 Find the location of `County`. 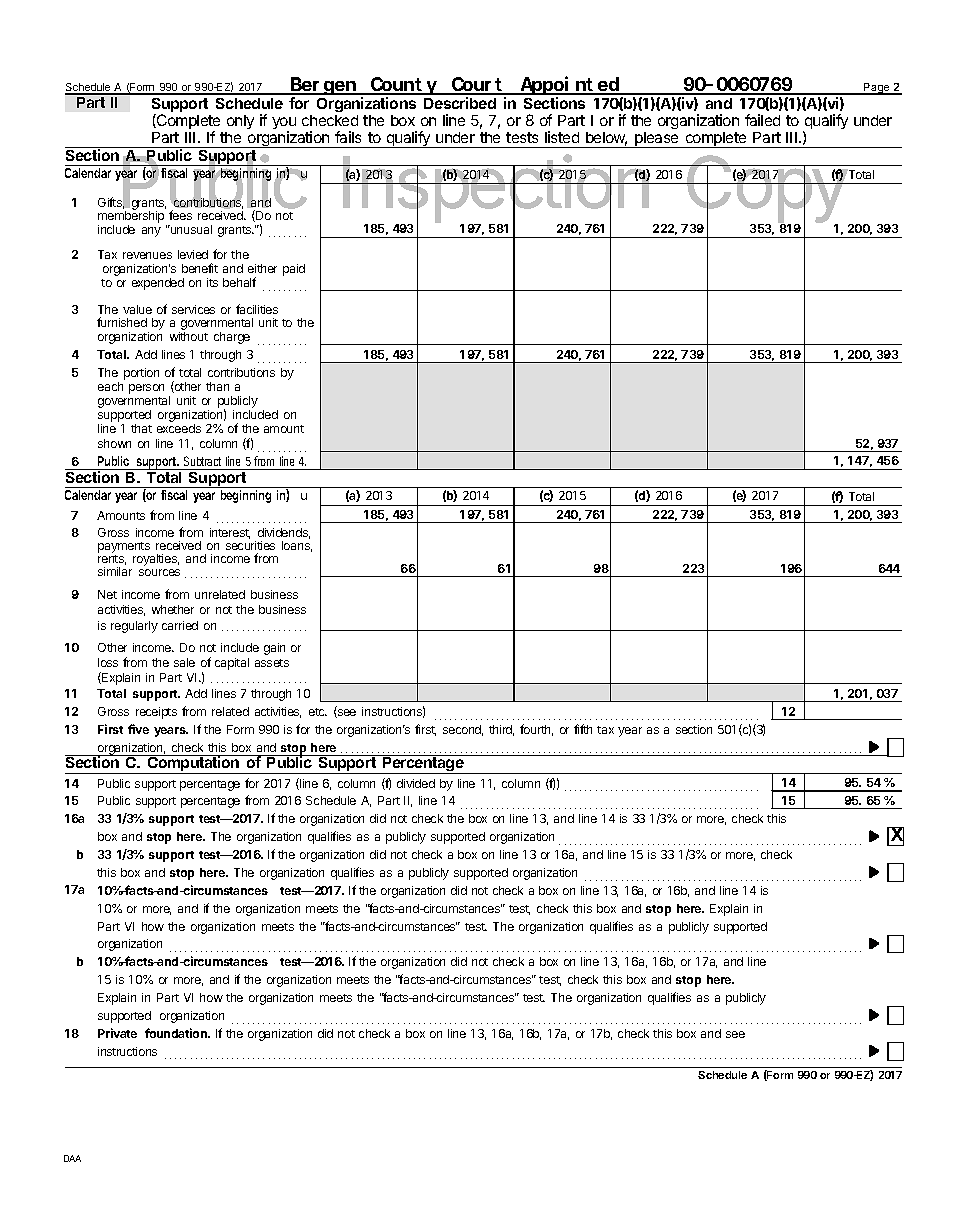

County is located at coordinates (404, 86).
